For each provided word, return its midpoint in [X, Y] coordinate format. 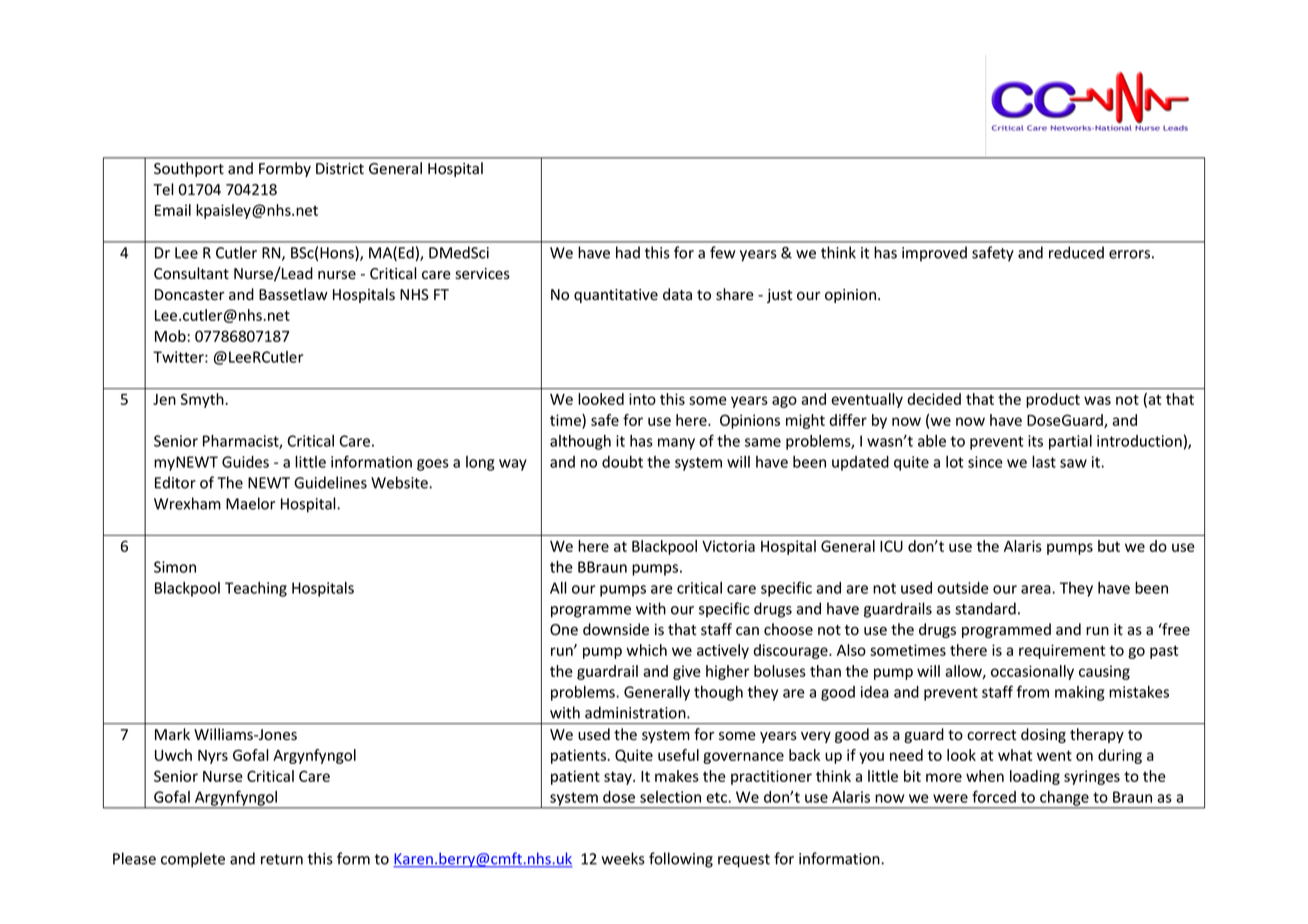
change [1064, 799]
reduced [1076, 252]
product [1053, 400]
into [642, 399]
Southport [189, 169]
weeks [623, 858]
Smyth [203, 400]
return [282, 859]
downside [616, 629]
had [628, 252]
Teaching [256, 589]
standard [985, 608]
